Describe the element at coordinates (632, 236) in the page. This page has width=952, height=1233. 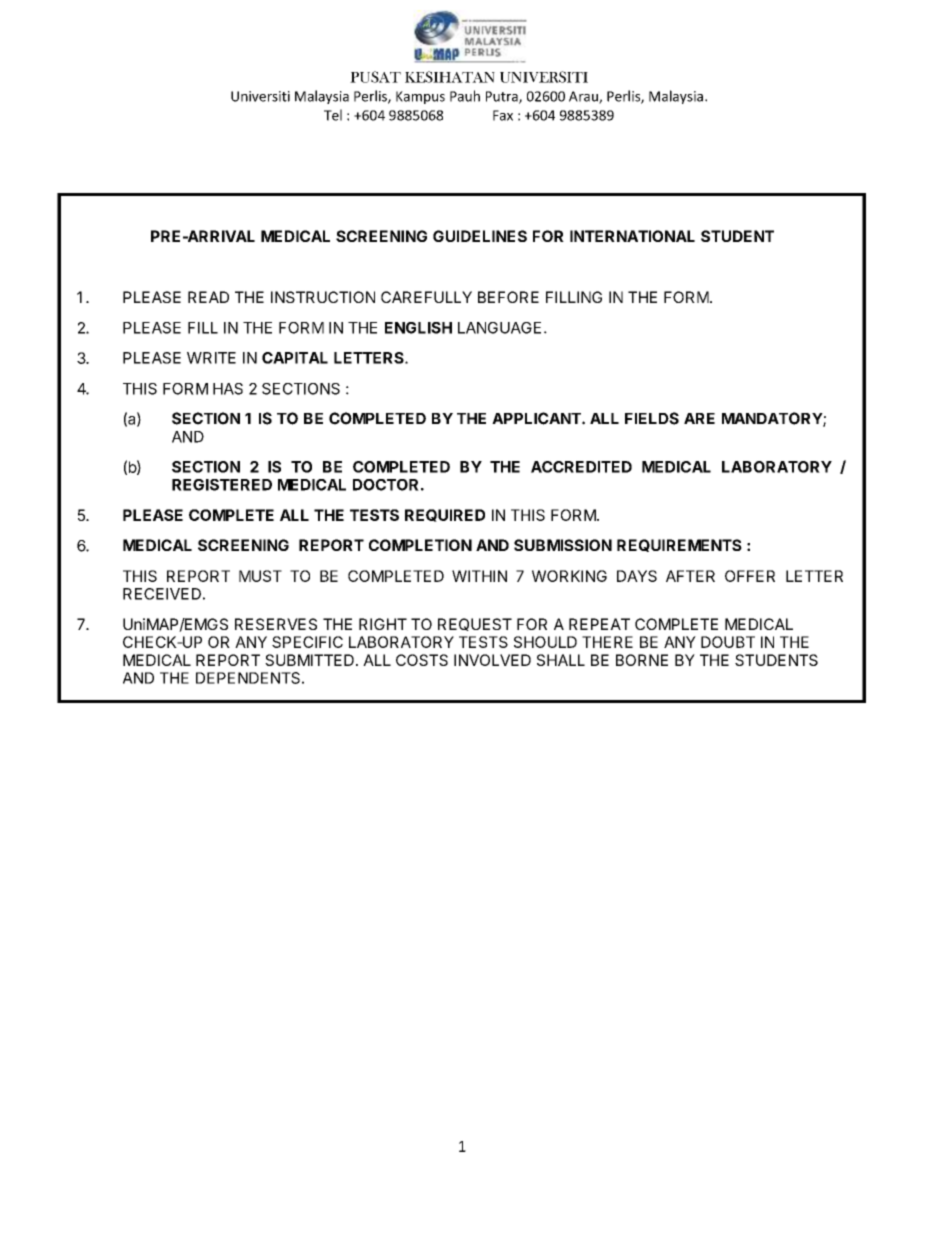
I see `INTERNATIONAL` at that location.
